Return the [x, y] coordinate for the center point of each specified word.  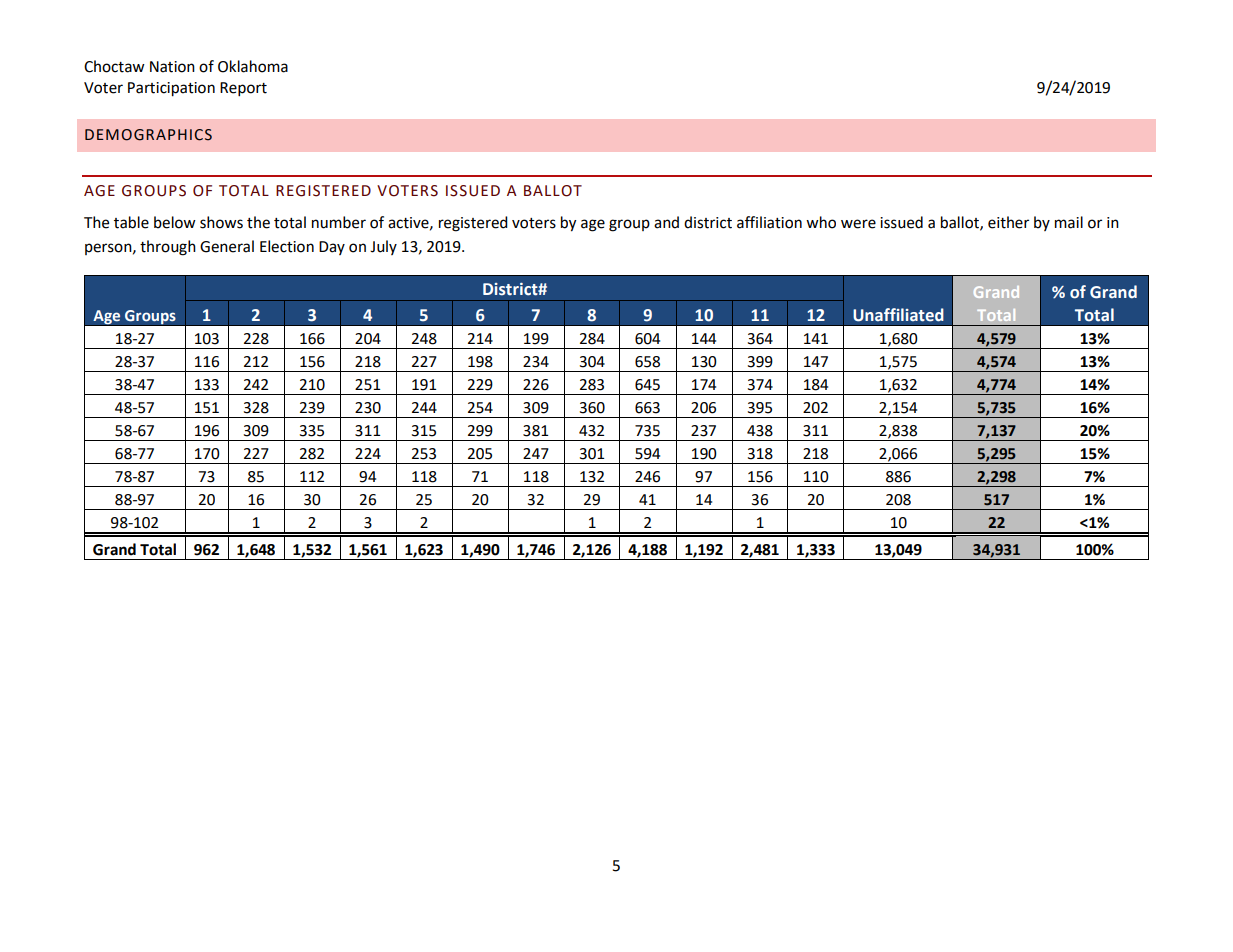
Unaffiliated [898, 315]
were [858, 224]
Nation [172, 67]
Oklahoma [253, 66]
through [168, 248]
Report [243, 89]
